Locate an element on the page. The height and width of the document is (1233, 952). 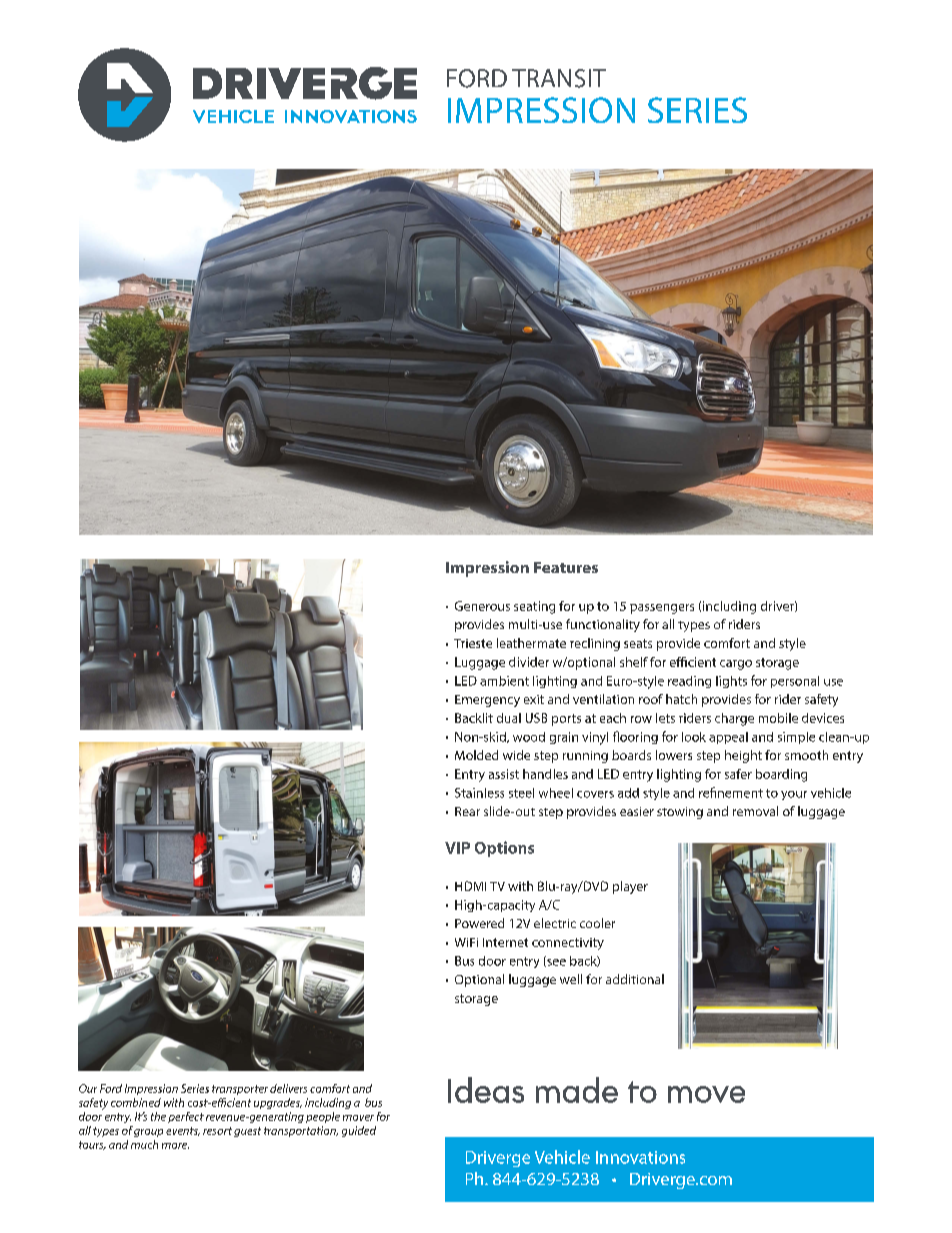
Ideas is located at coordinates (486, 1090).
